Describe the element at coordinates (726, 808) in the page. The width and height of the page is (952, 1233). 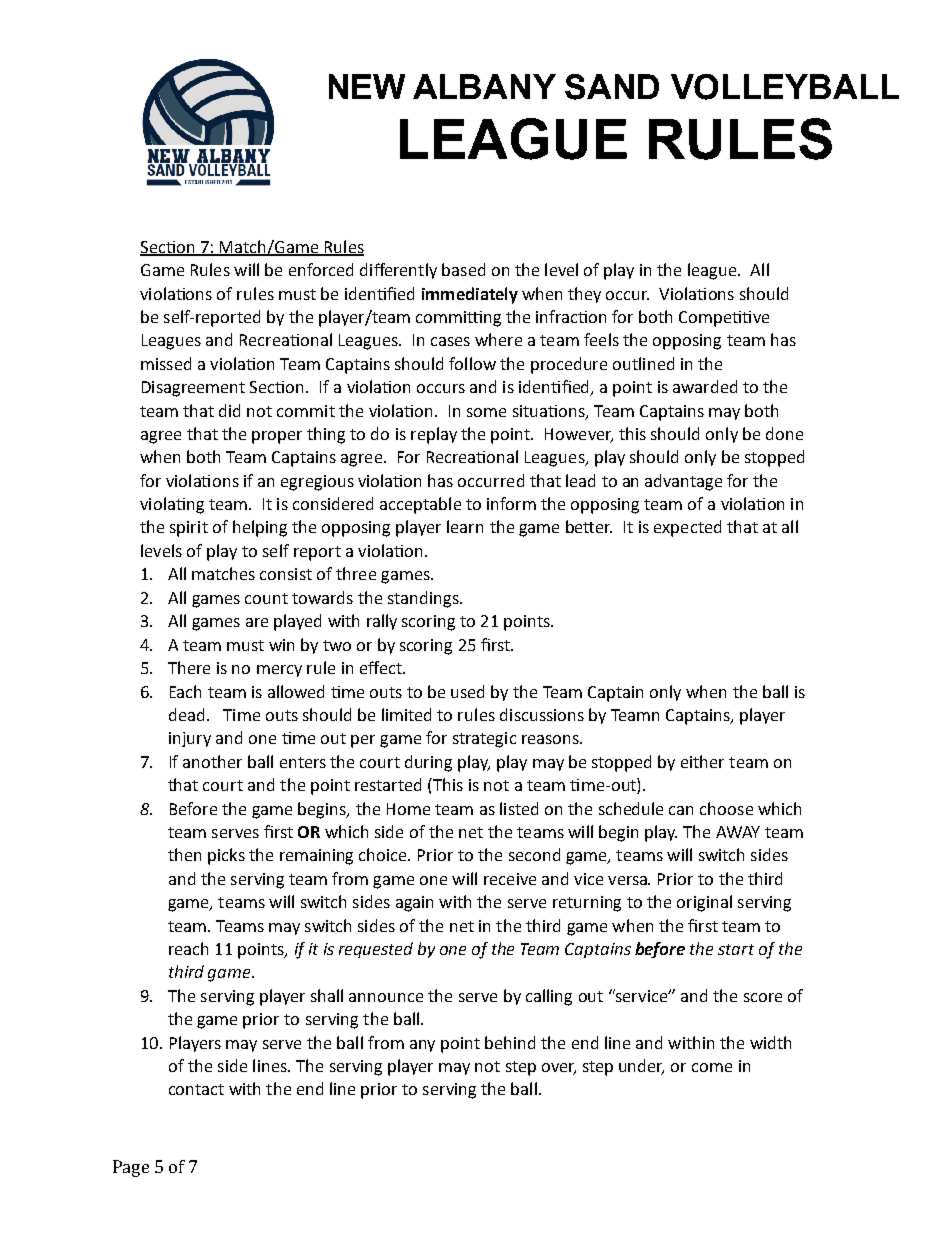
I see `choose` at that location.
